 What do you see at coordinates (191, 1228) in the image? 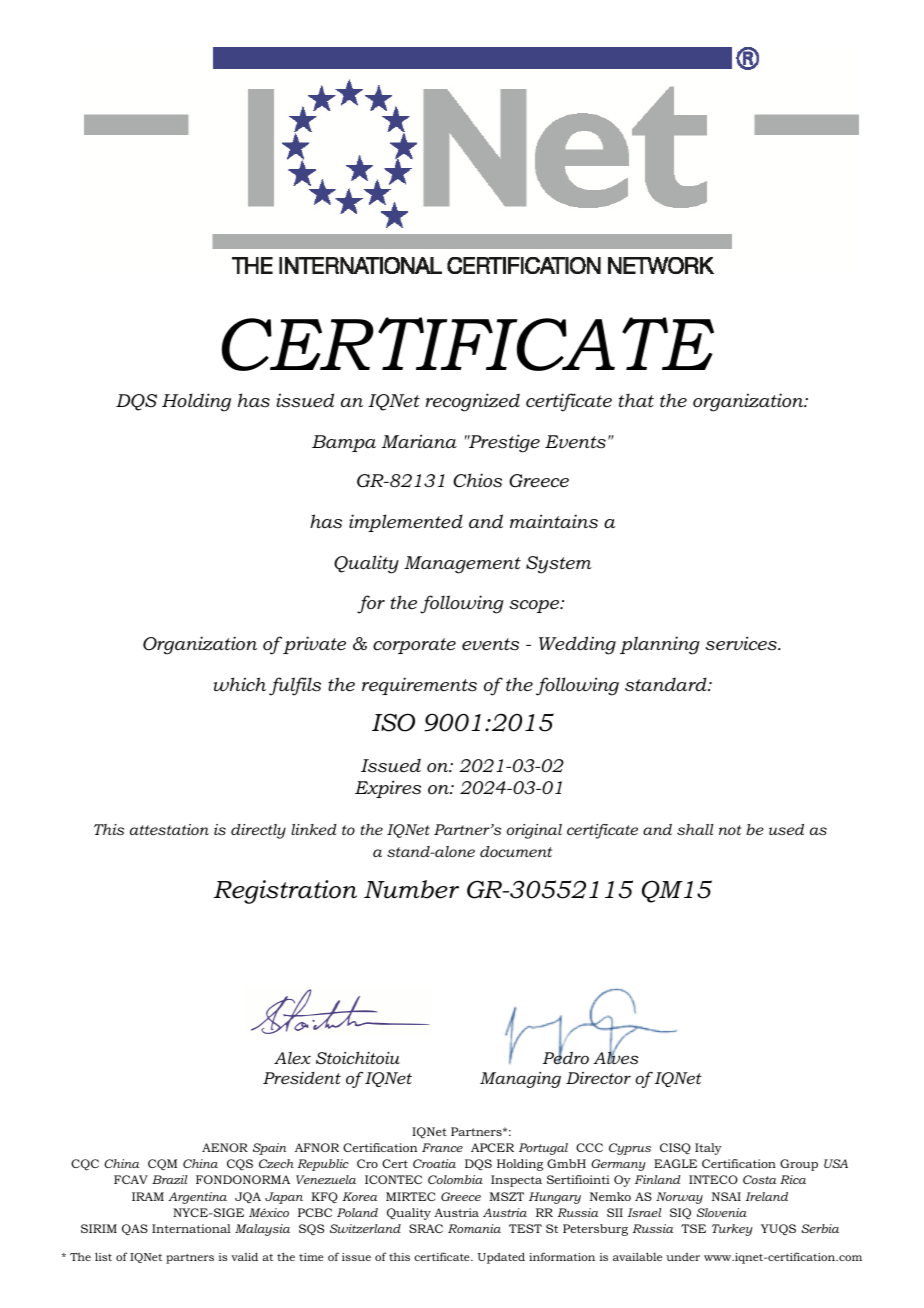
I see `International` at bounding box center [191, 1228].
